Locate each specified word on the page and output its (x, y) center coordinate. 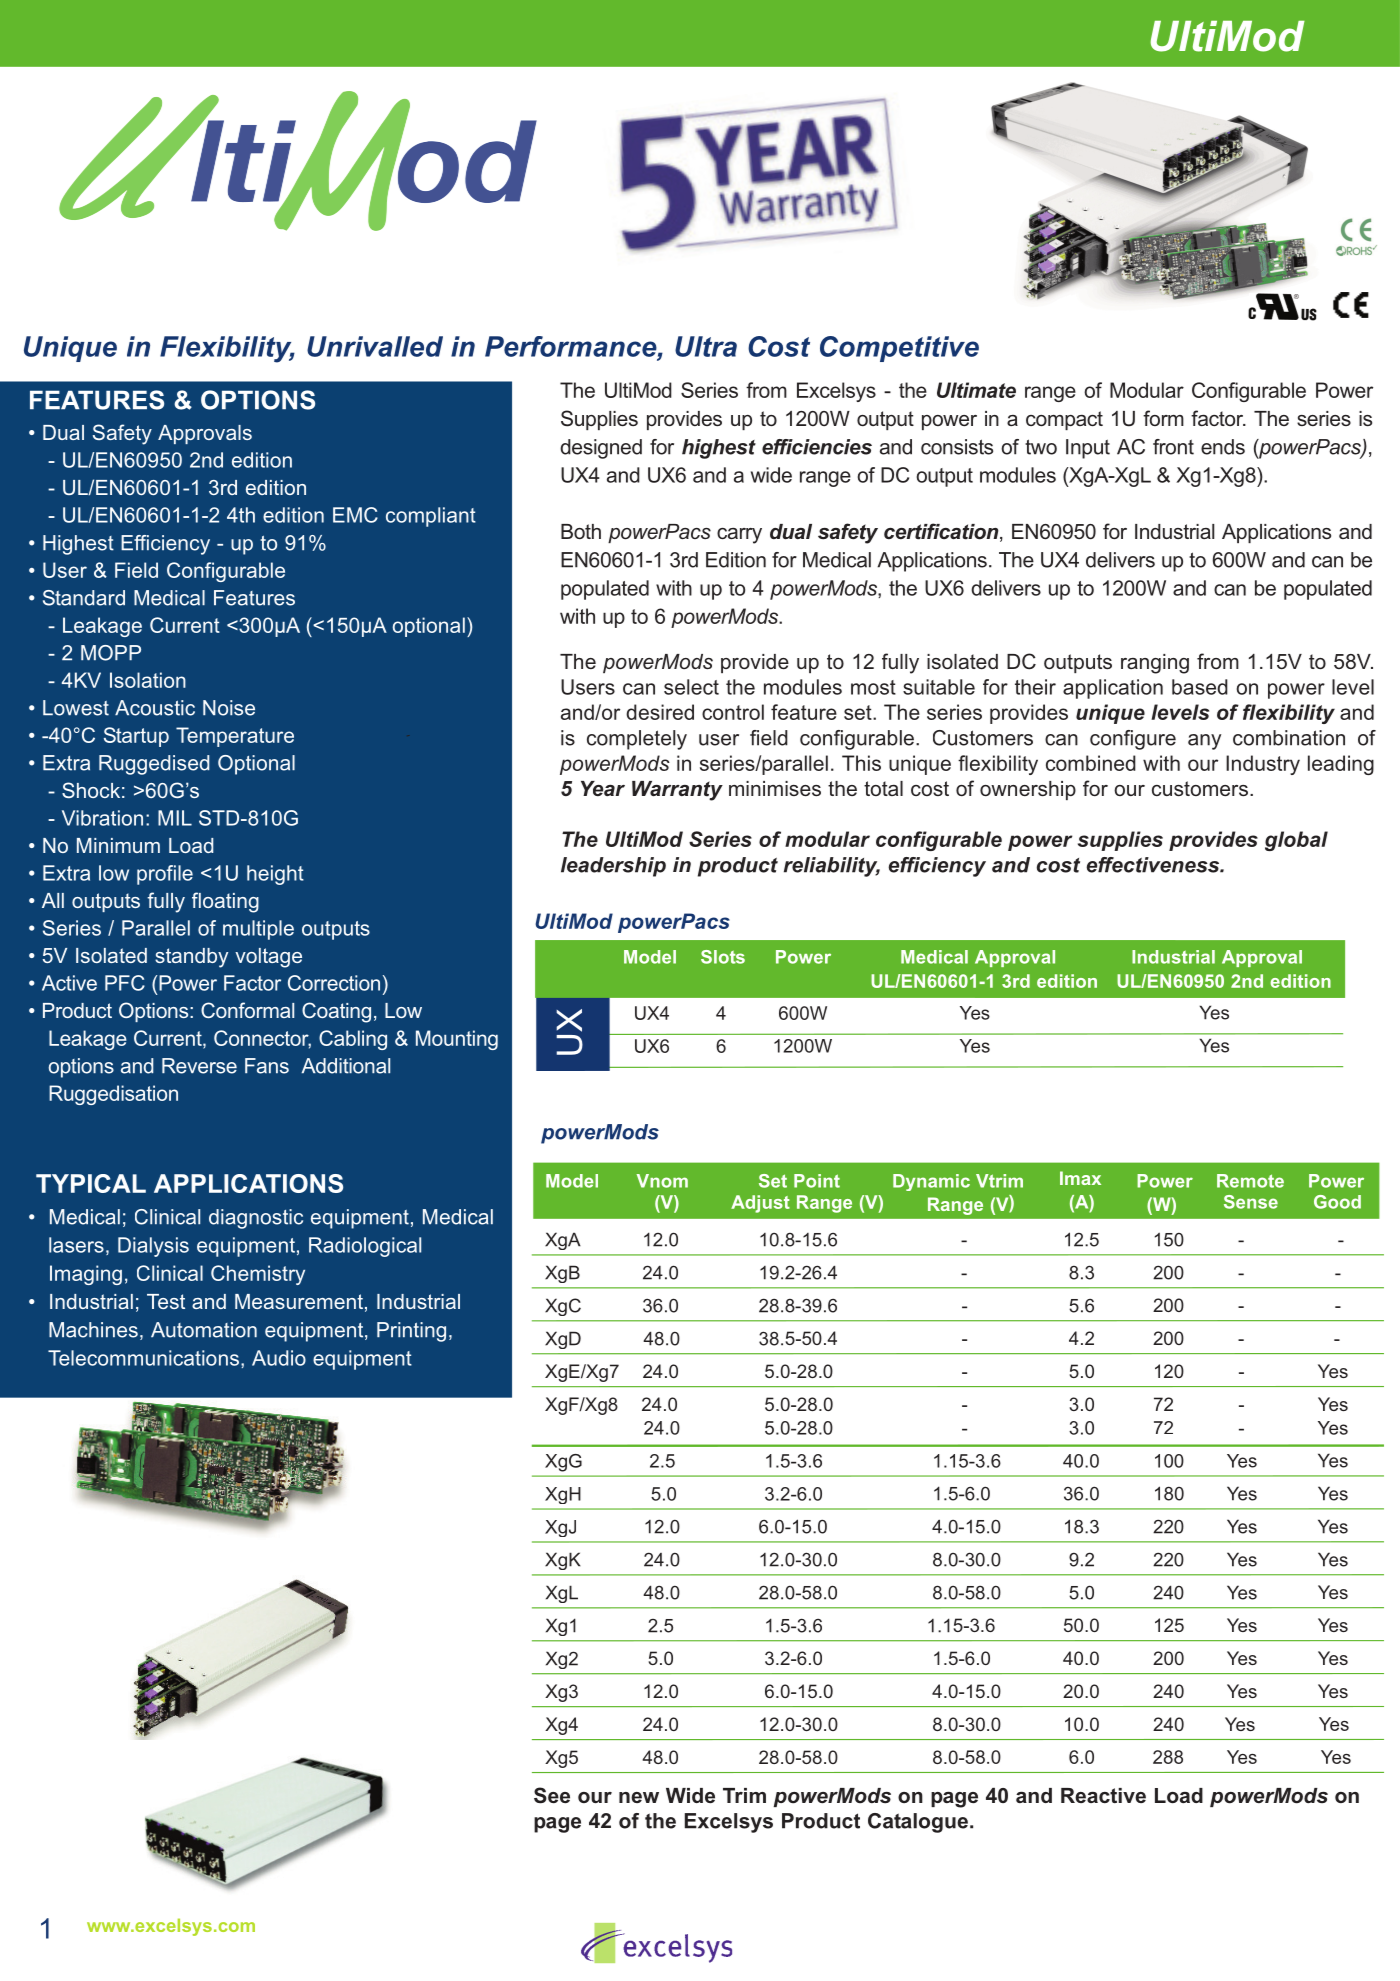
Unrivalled (375, 346)
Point (817, 1181)
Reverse (199, 1066)
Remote (1250, 1181)
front (1173, 447)
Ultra (706, 346)
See (552, 1795)
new (639, 1797)
